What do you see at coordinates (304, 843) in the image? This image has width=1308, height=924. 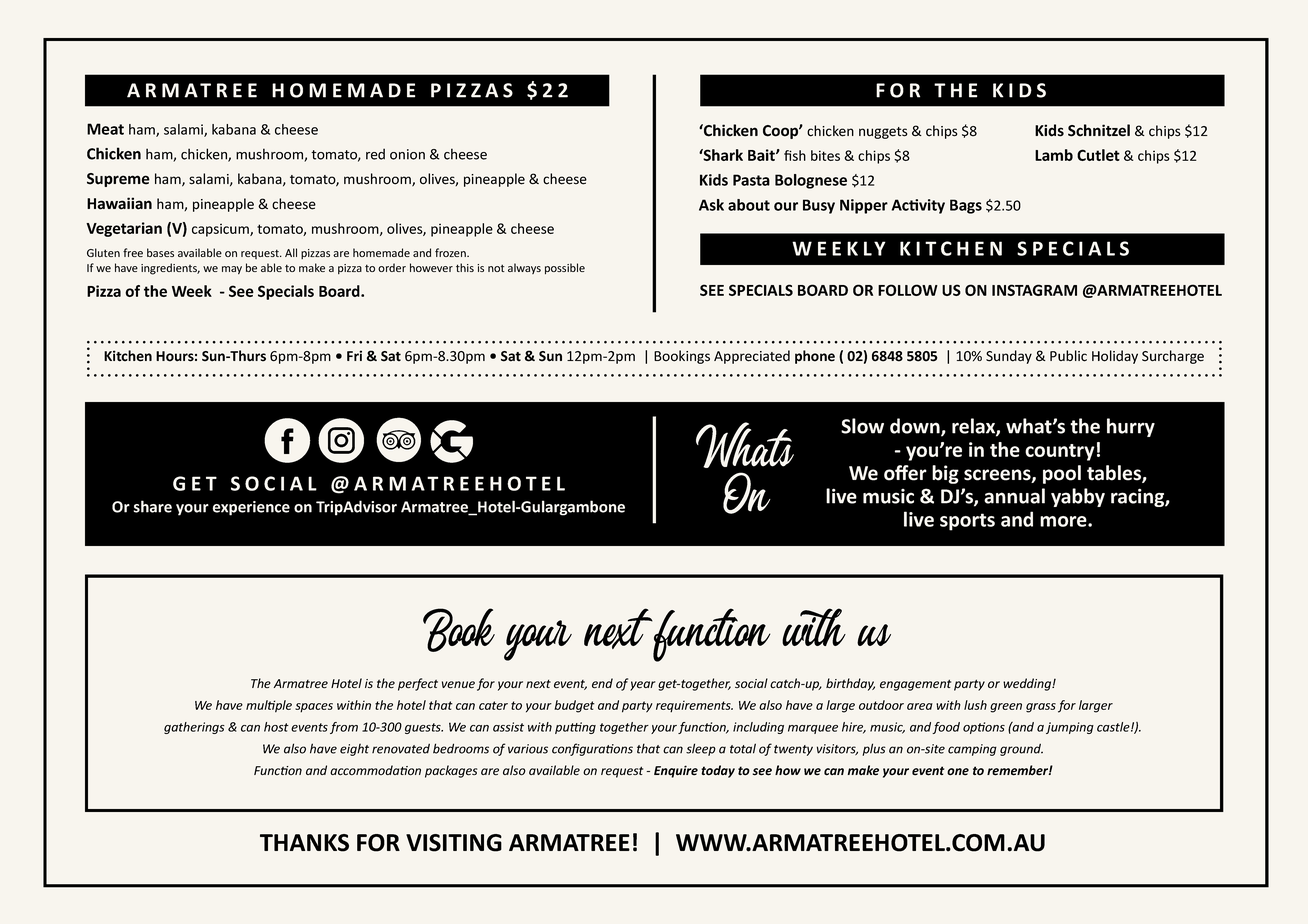 I see `THANKS` at bounding box center [304, 843].
